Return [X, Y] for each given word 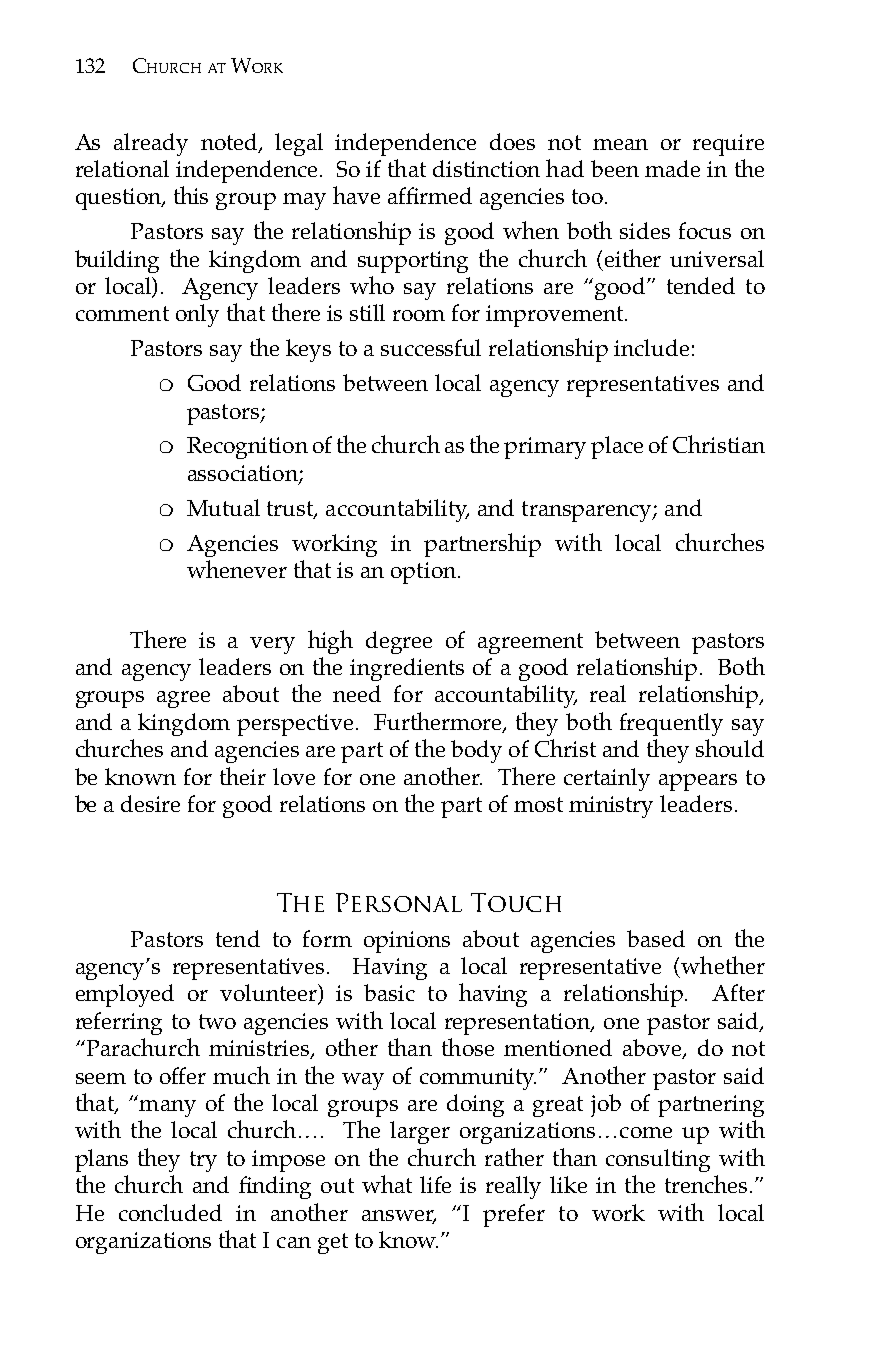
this [191, 195]
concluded [170, 1212]
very [272, 645]
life [435, 1184]
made [672, 168]
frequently [671, 724]
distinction [486, 168]
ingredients [407, 669]
